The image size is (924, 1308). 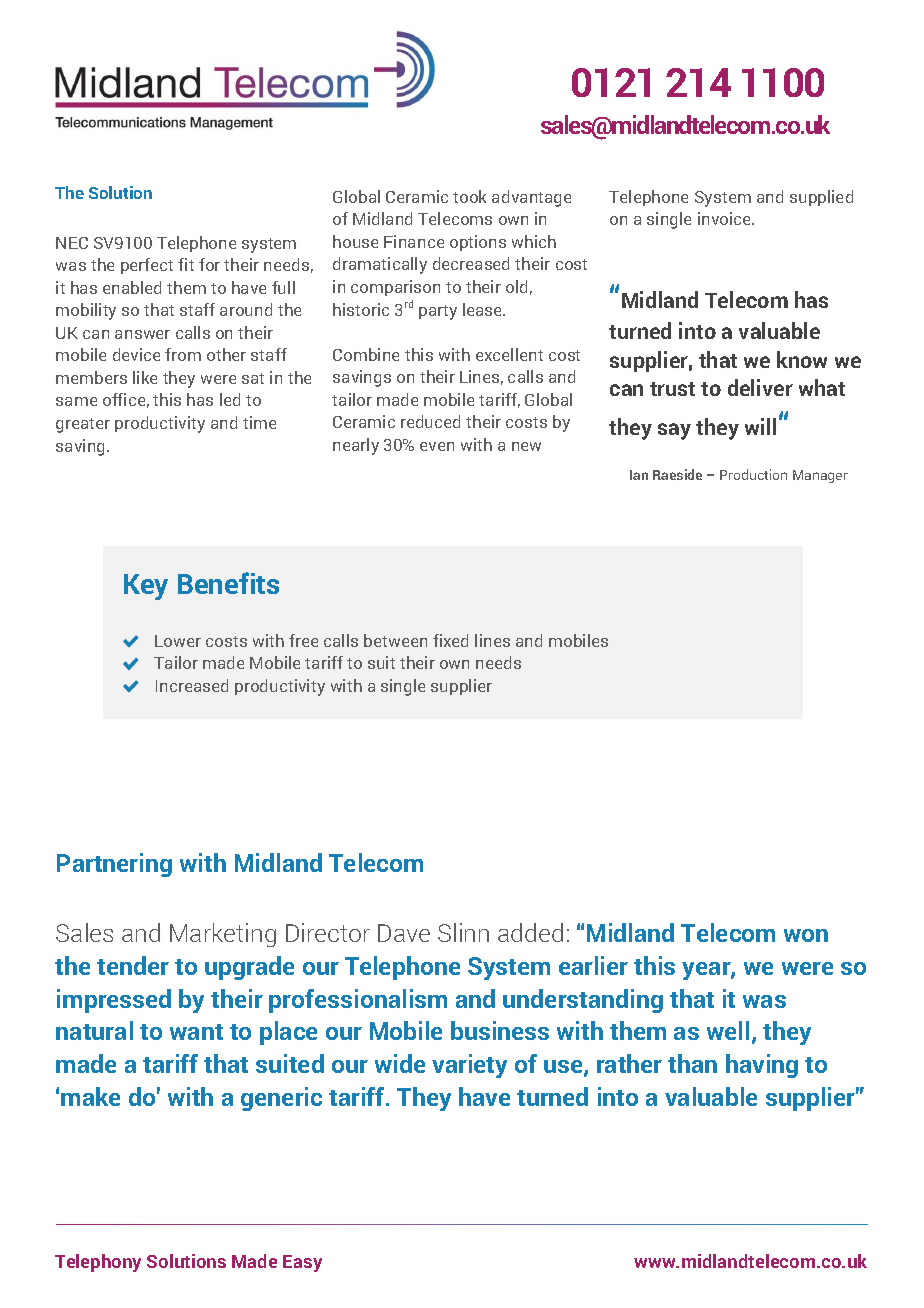 I want to click on perfect, so click(x=147, y=266).
